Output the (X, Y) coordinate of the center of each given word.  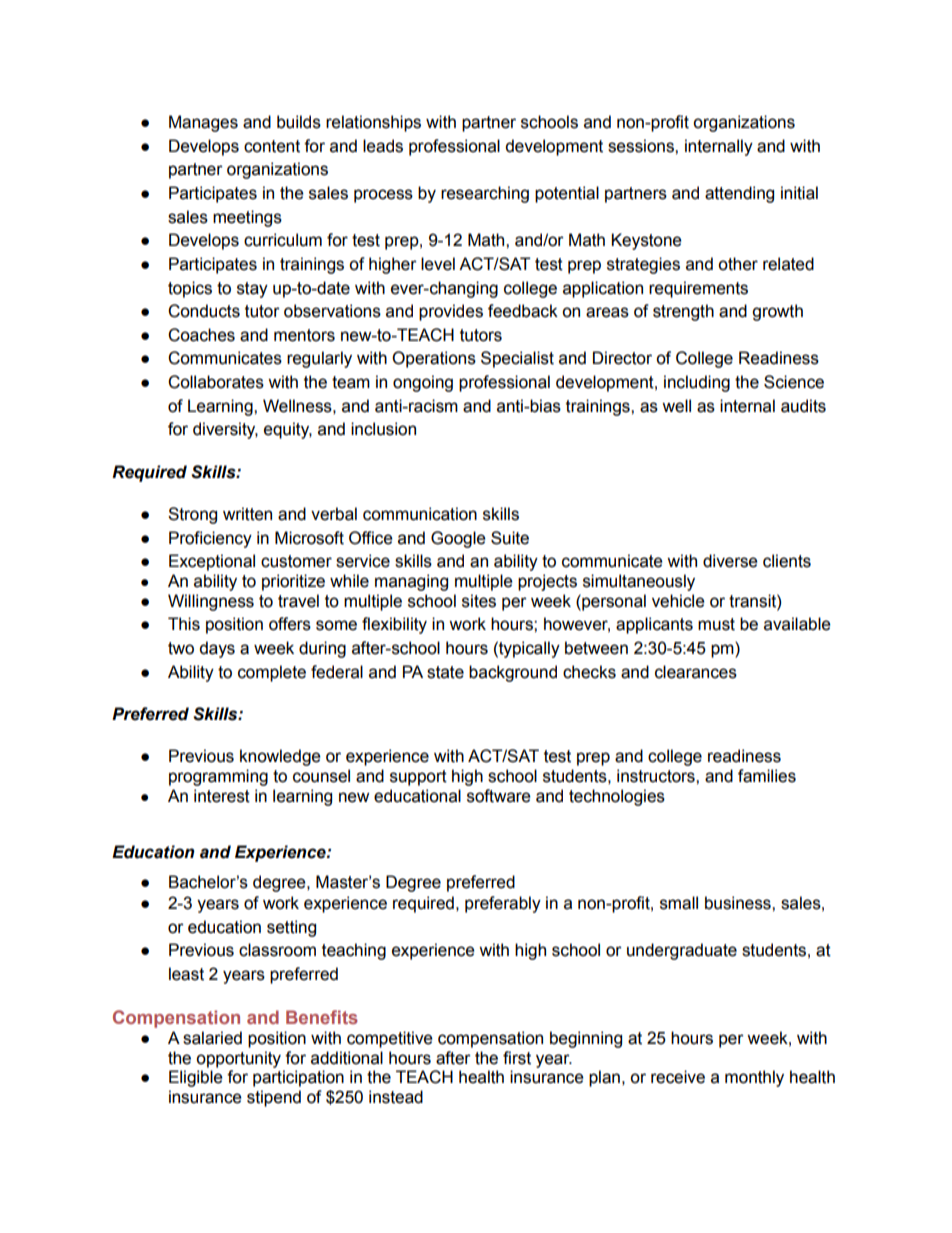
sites (479, 601)
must (716, 624)
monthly (754, 1078)
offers (290, 624)
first (517, 1058)
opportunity (238, 1059)
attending (739, 194)
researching (485, 194)
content (272, 146)
